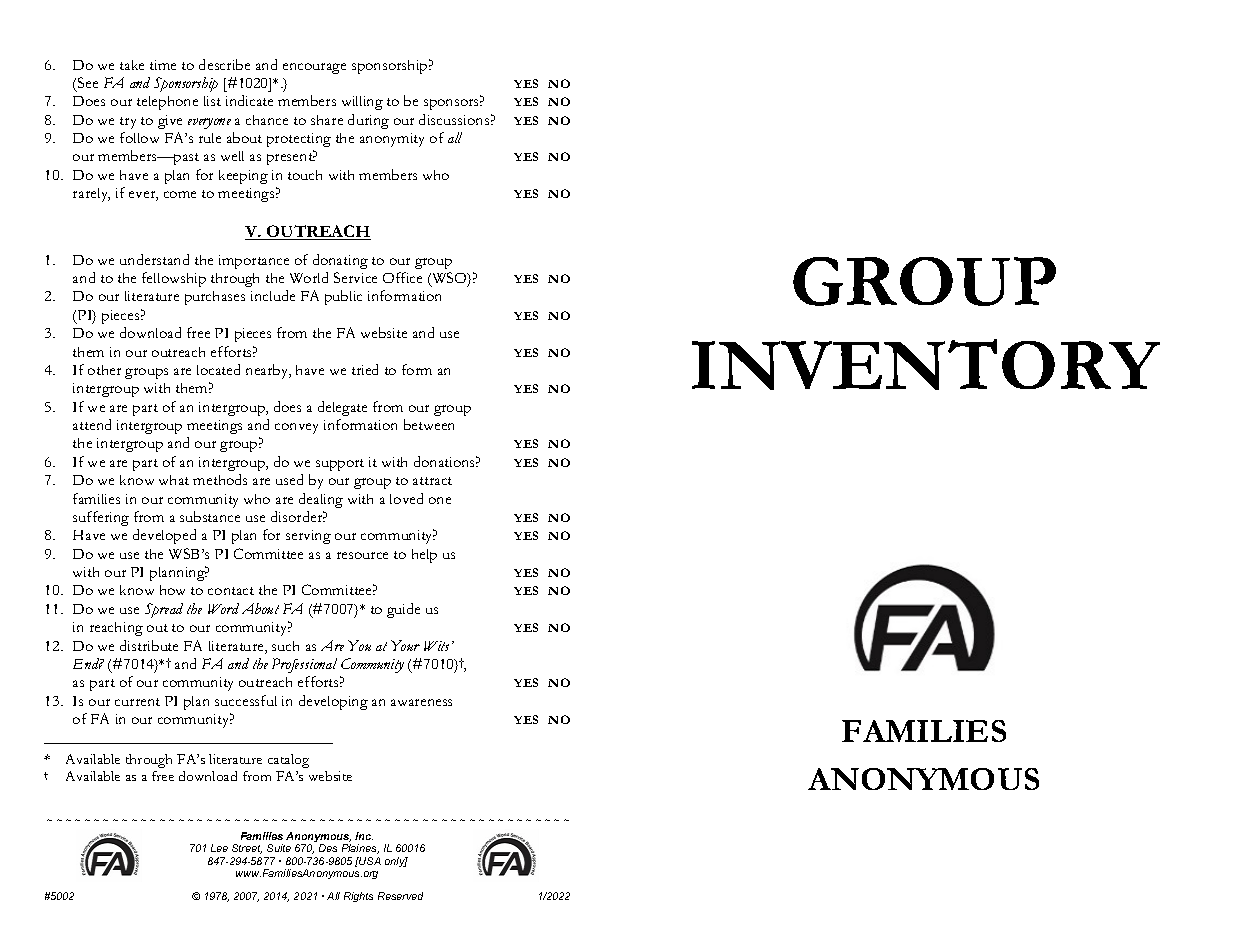 The height and width of the screenshot is (952, 1233). What do you see at coordinates (174, 480) in the screenshot?
I see `what` at bounding box center [174, 480].
